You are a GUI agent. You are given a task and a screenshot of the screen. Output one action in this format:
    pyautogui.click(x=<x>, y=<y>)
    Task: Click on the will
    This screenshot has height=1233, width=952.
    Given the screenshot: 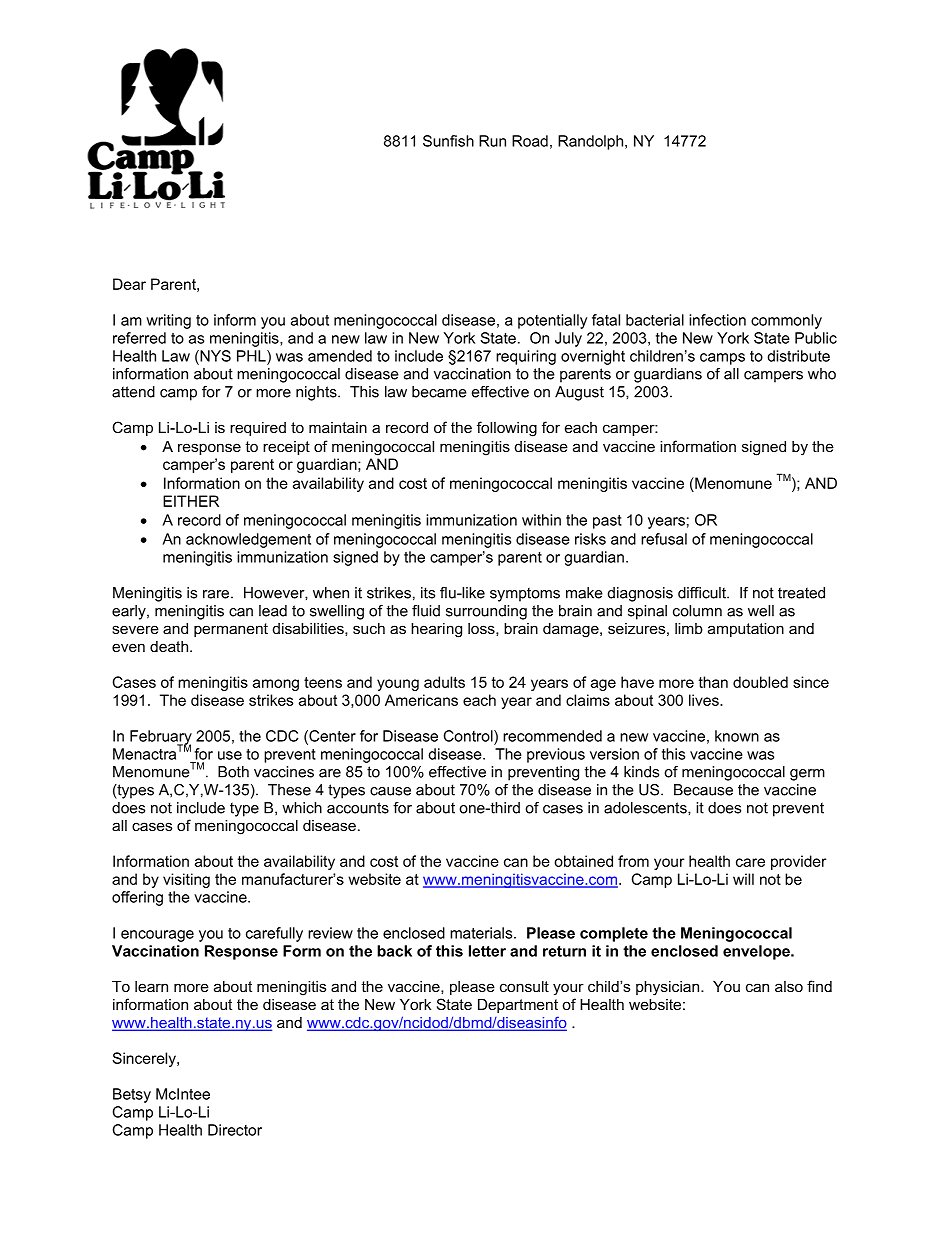 What is the action you would take?
    pyautogui.click(x=743, y=879)
